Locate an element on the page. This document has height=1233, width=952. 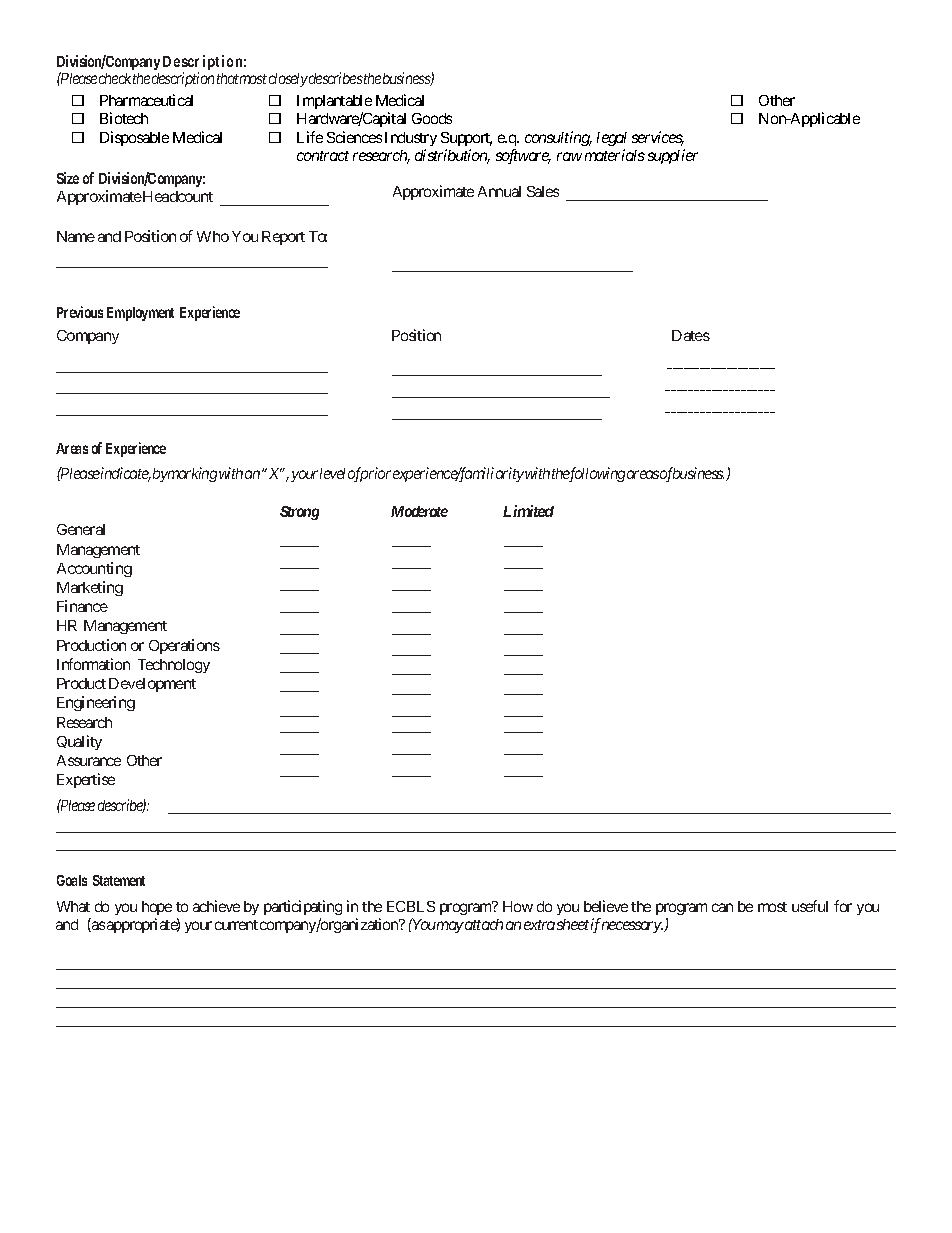
check is located at coordinates (115, 78).
